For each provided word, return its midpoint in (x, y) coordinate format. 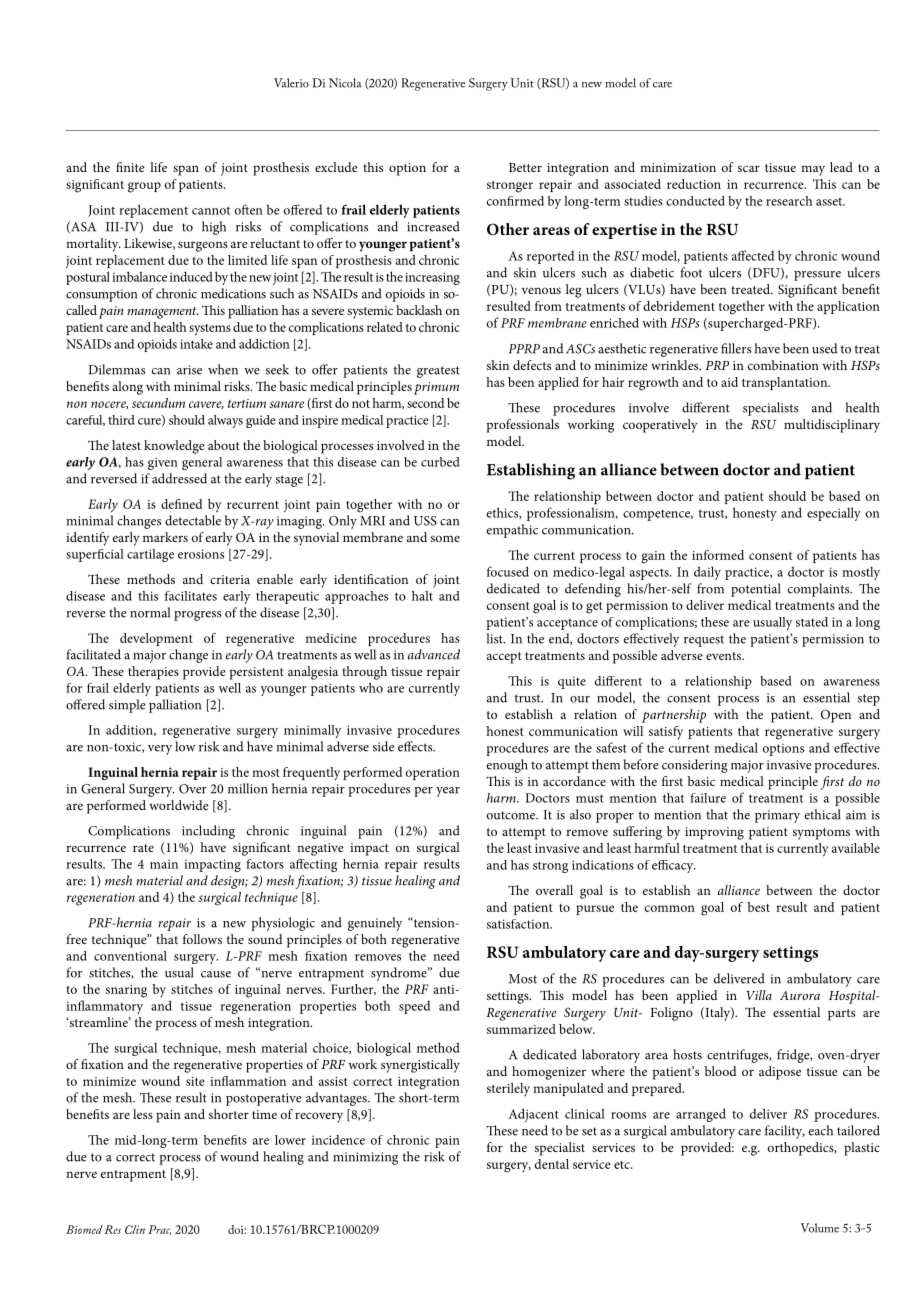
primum (436, 388)
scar (749, 168)
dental (552, 1164)
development (156, 639)
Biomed (84, 1229)
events (724, 656)
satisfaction (519, 924)
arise (189, 370)
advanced (434, 654)
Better (525, 167)
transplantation (786, 383)
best (759, 907)
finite (130, 167)
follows (202, 939)
